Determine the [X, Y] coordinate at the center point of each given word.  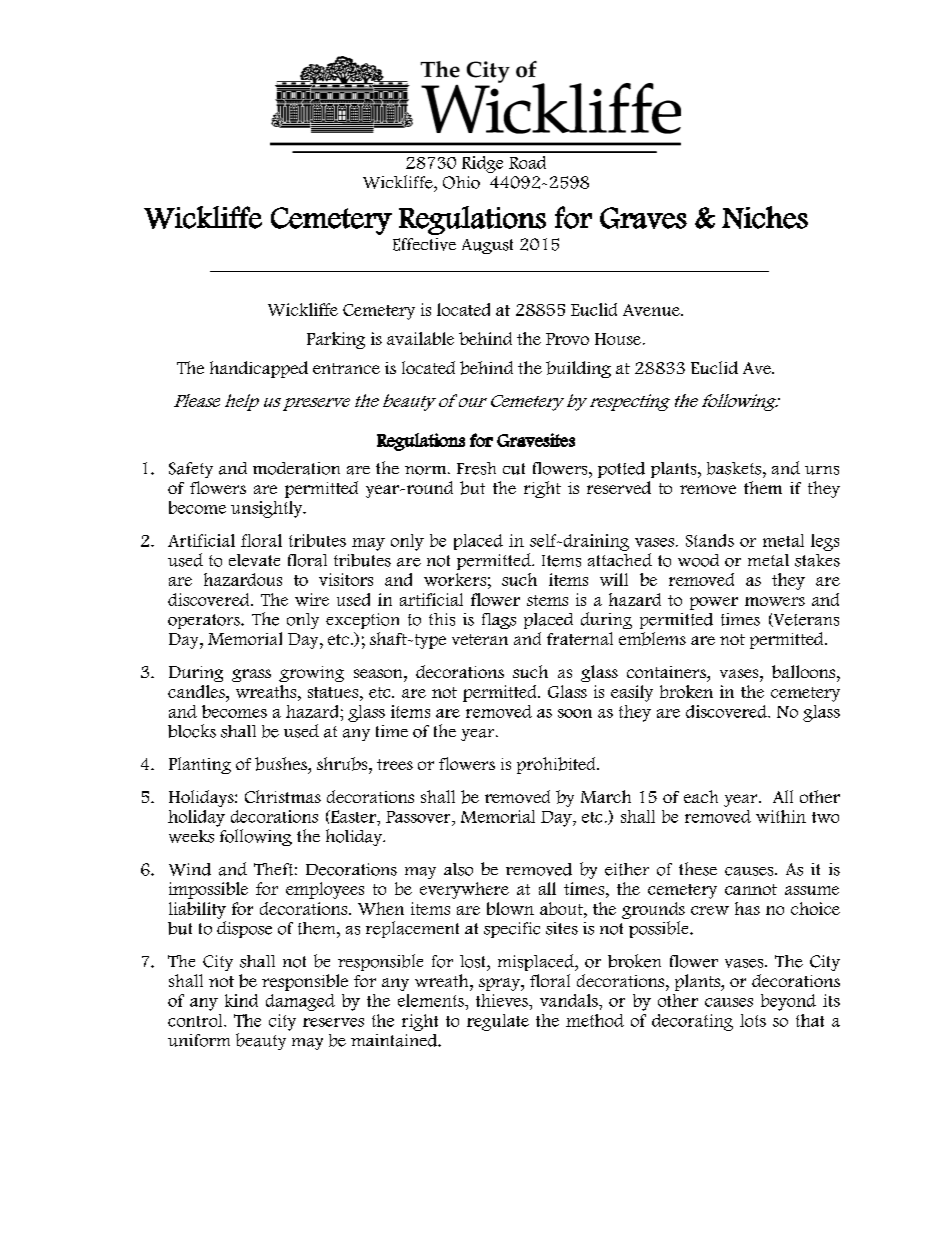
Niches [765, 217]
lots [753, 1020]
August [487, 246]
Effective [424, 244]
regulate [498, 1022]
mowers [775, 601]
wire [312, 599]
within [781, 816]
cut [514, 469]
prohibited [557, 765]
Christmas [283, 796]
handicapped [259, 369]
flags [499, 621]
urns [822, 470]
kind [241, 1000]
